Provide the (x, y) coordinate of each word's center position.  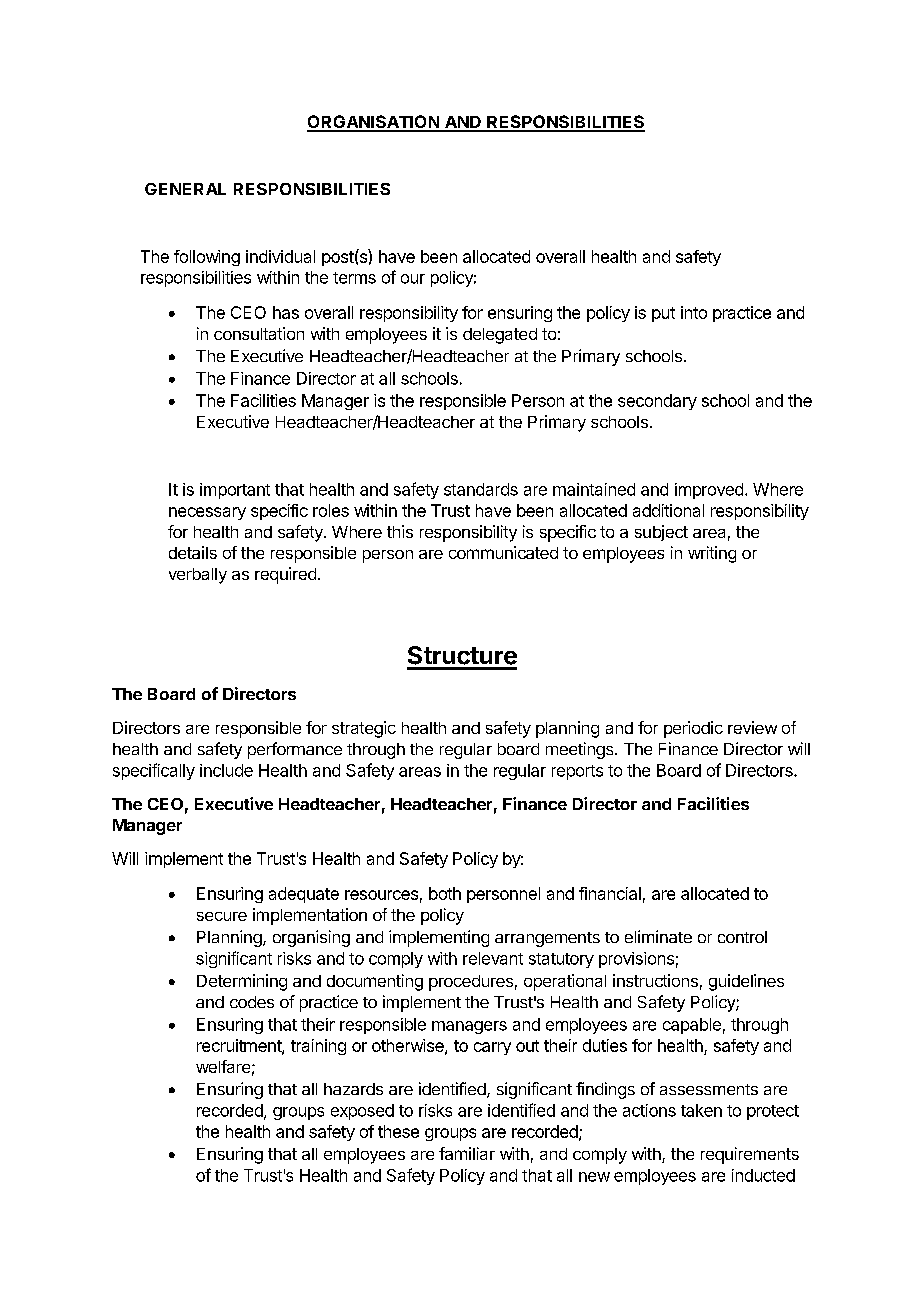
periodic (693, 729)
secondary (657, 402)
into (694, 312)
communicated (503, 552)
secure (222, 916)
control (742, 937)
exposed (362, 1112)
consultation (259, 333)
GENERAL (185, 189)
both (445, 893)
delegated (500, 336)
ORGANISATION (374, 123)
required (285, 575)
